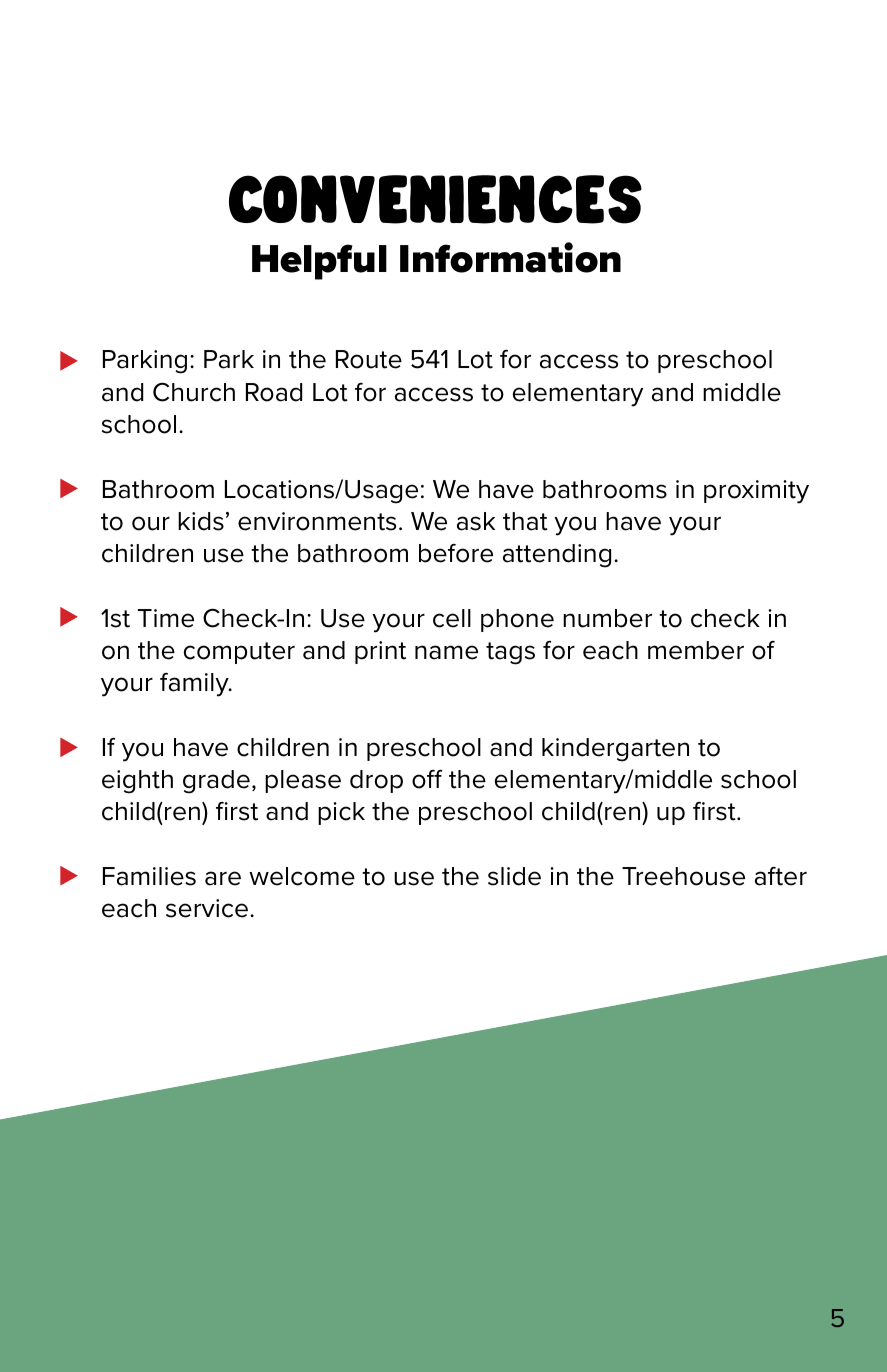 The height and width of the document is (1372, 887). Describe the element at coordinates (607, 618) in the document. I see `number` at that location.
